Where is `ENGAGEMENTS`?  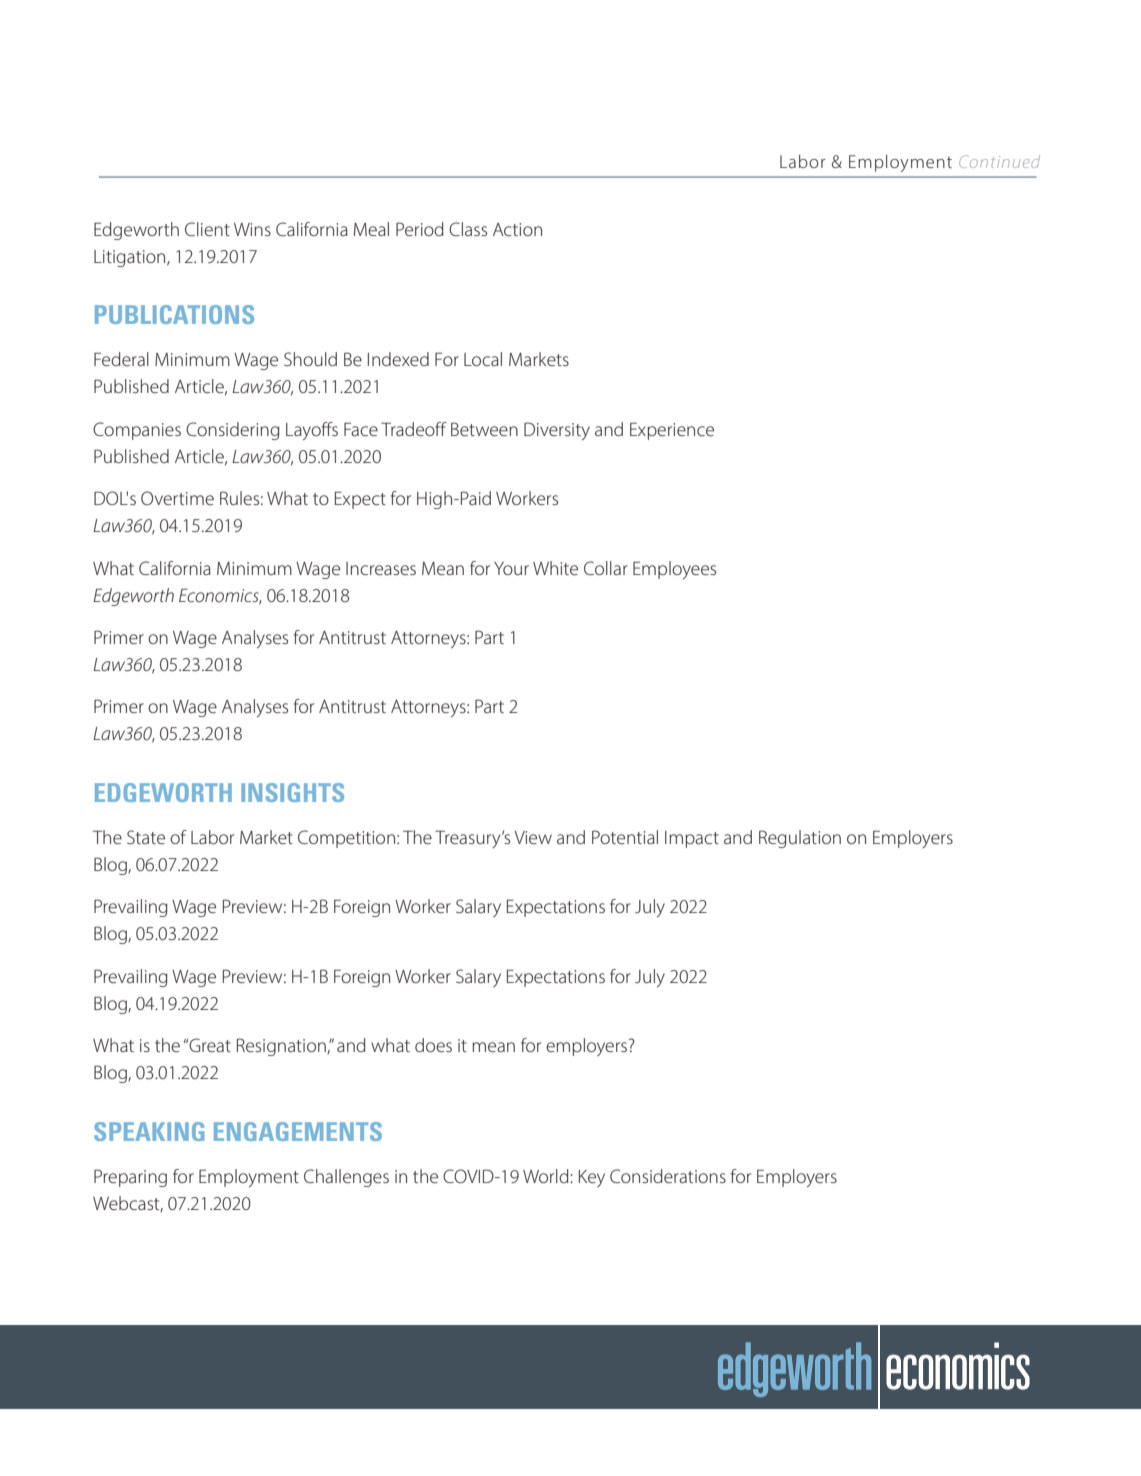 ENGAGEMENTS is located at coordinates (298, 1131).
